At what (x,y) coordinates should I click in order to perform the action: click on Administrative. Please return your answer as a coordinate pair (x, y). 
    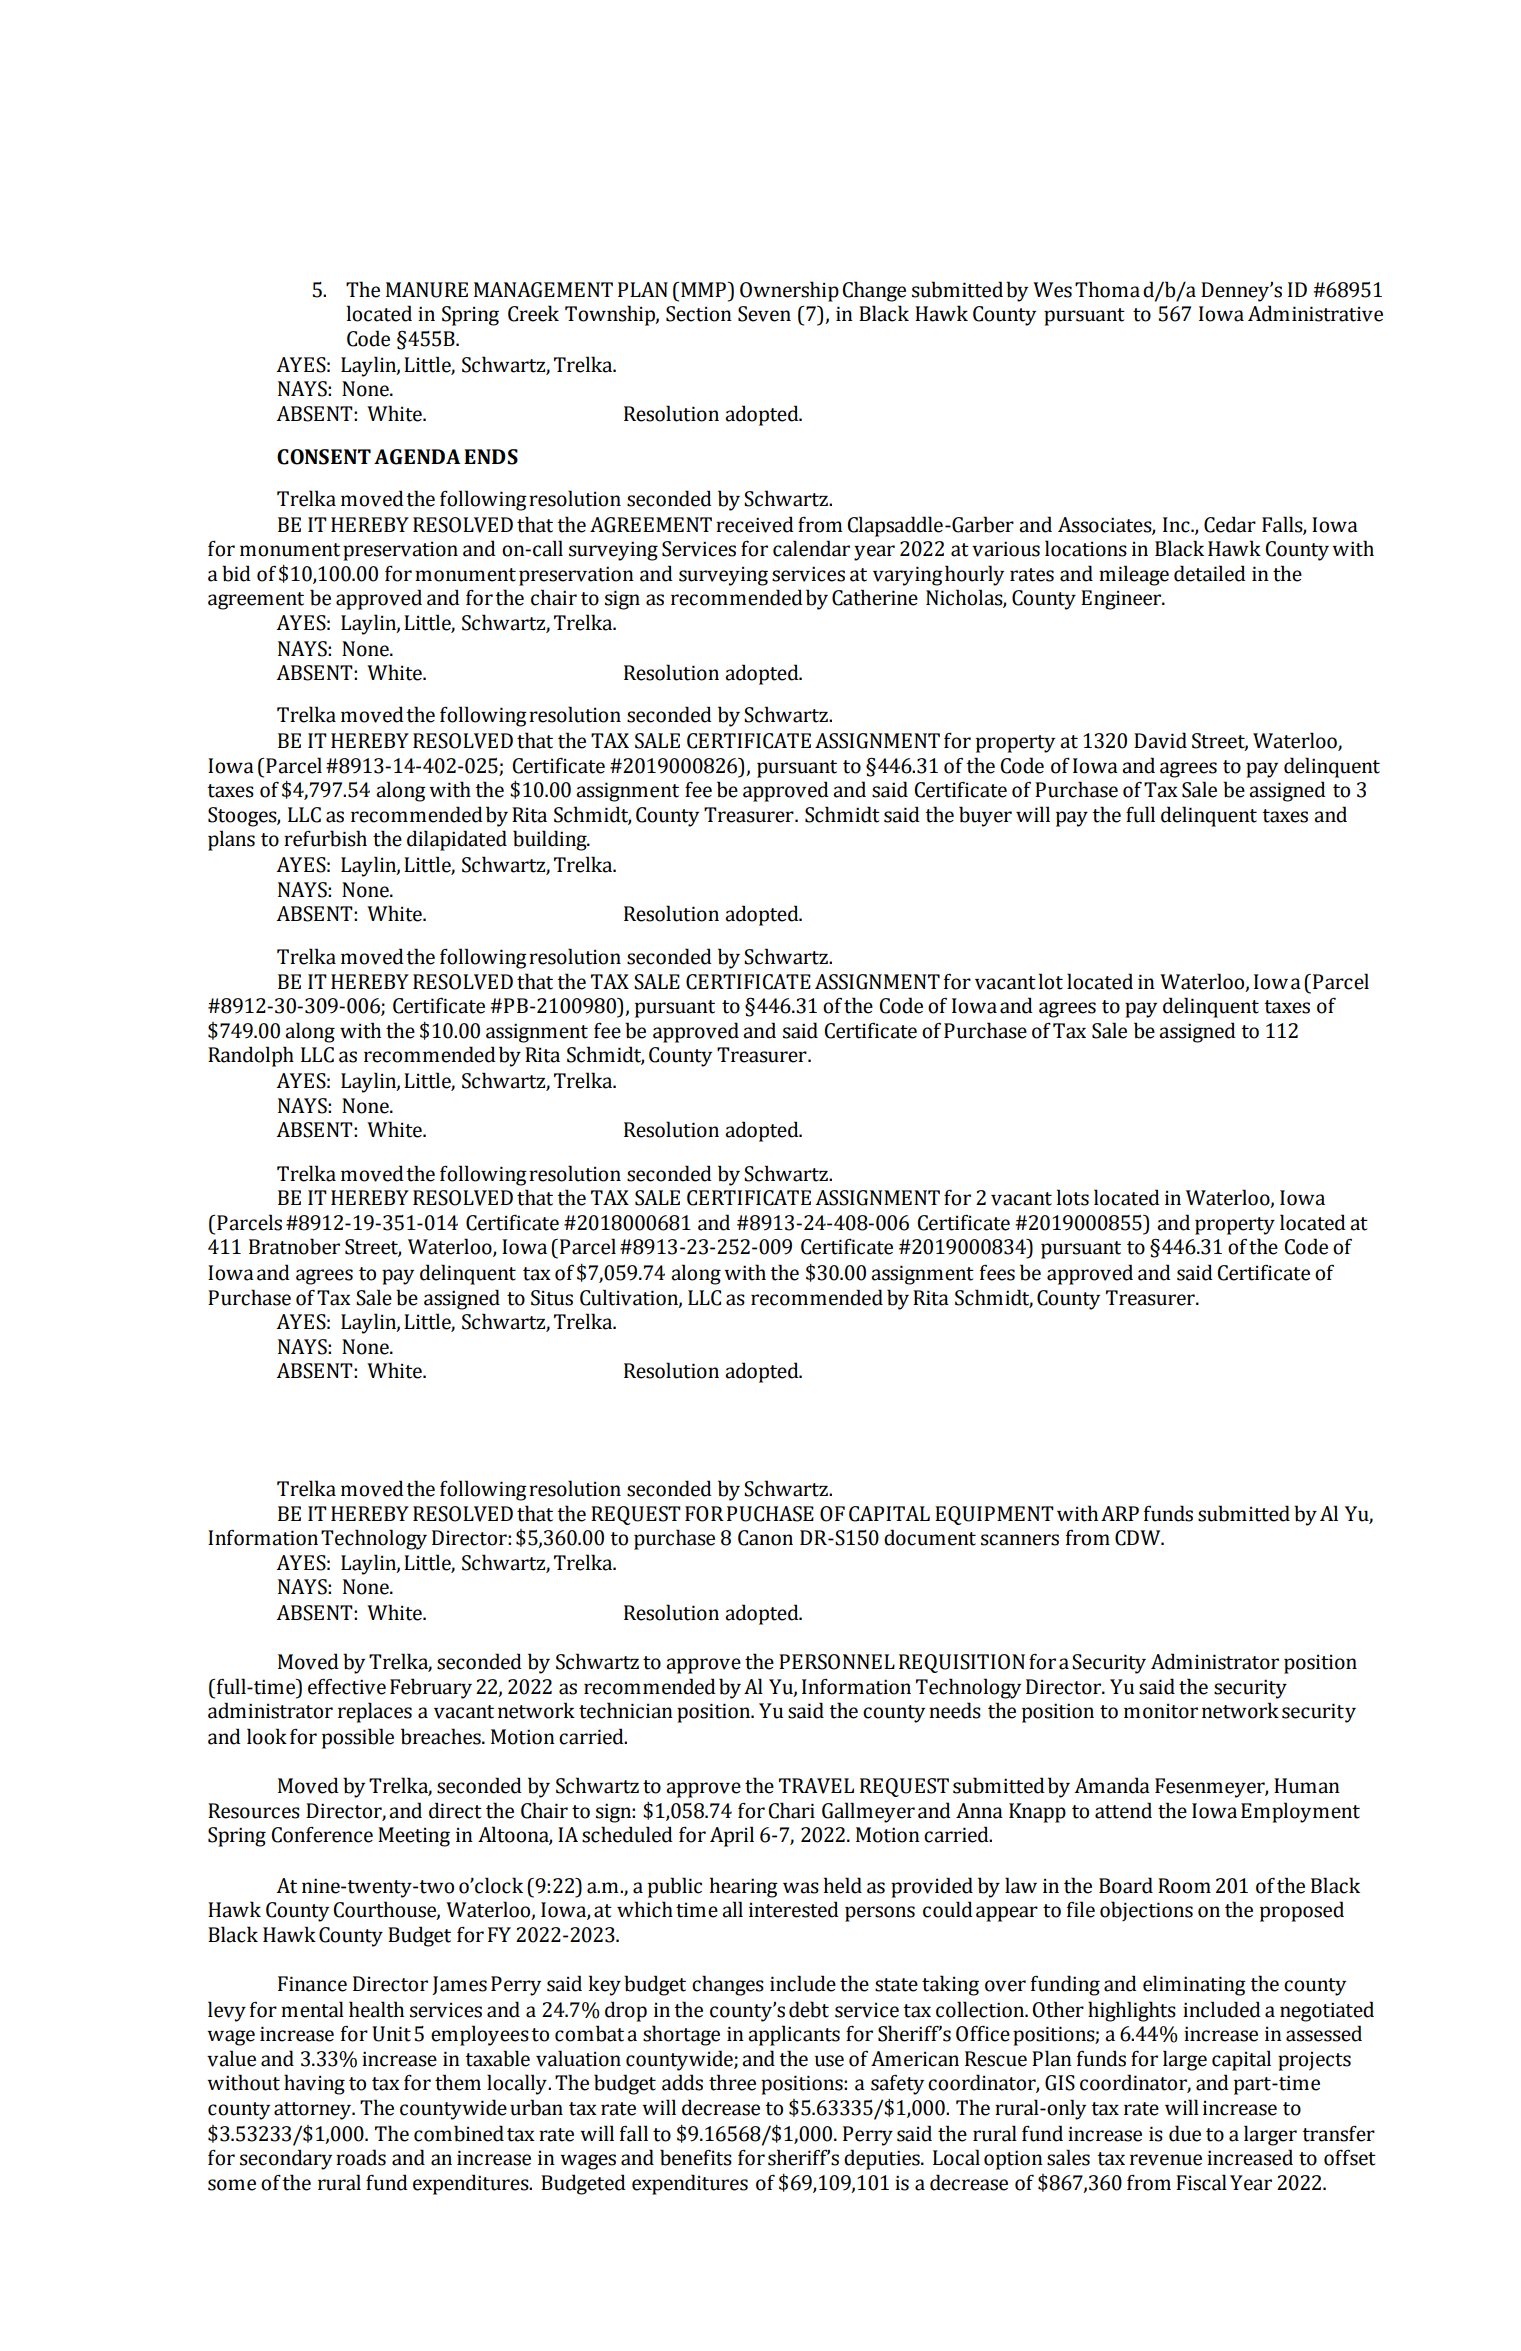
    Looking at the image, I should click on (1315, 313).
